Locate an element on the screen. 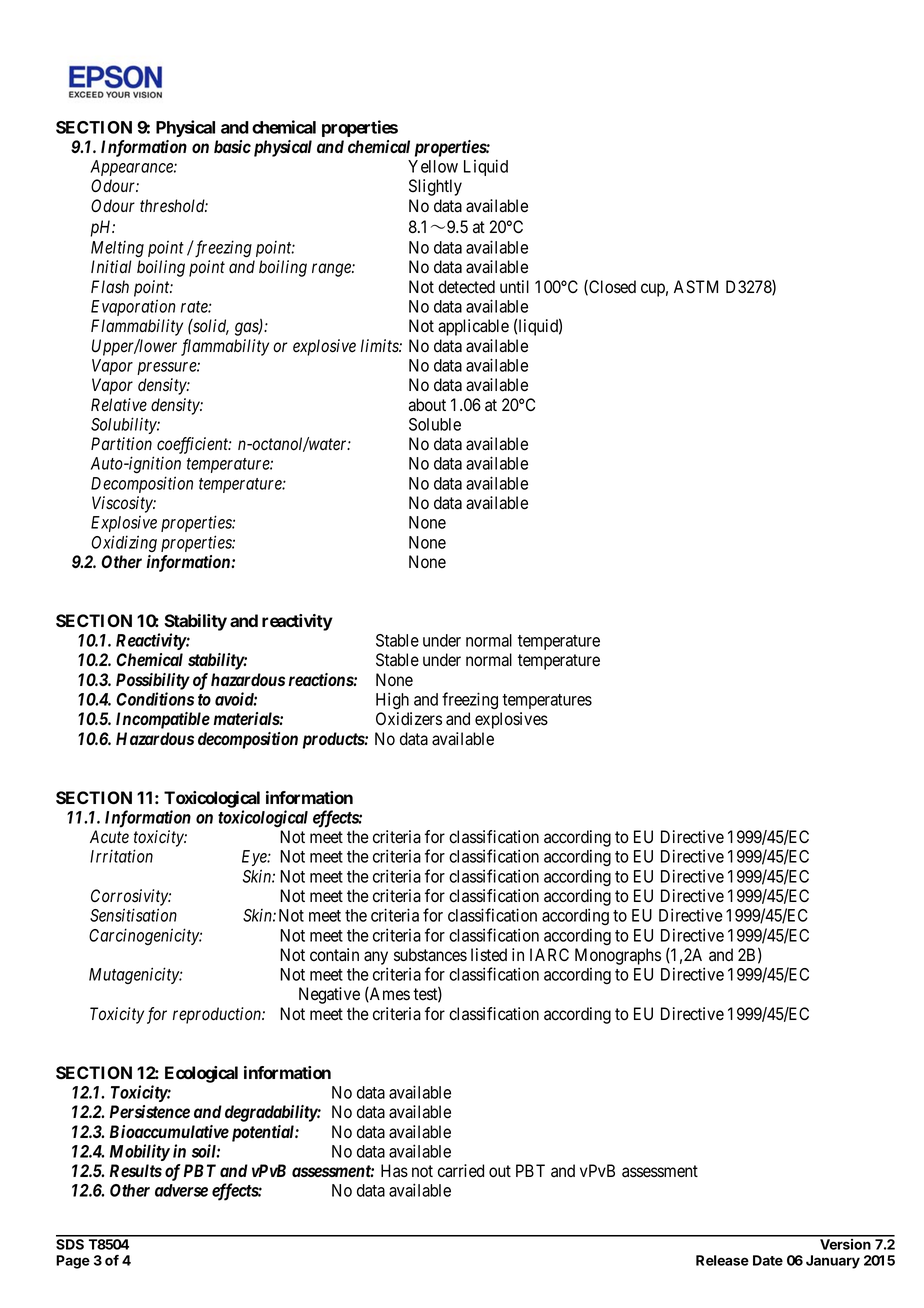  carried is located at coordinates (461, 1171).
